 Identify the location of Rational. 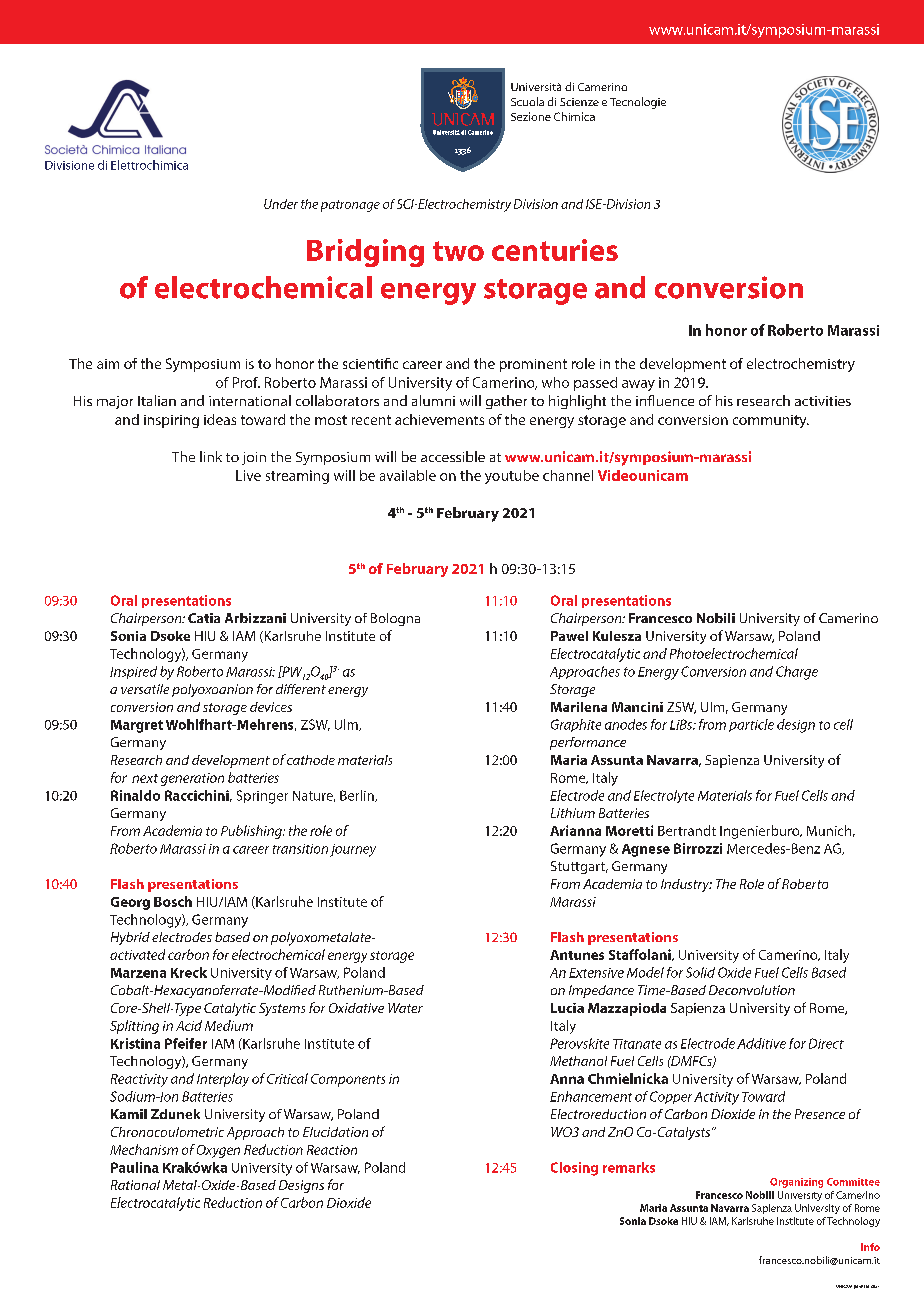
(135, 1185).
